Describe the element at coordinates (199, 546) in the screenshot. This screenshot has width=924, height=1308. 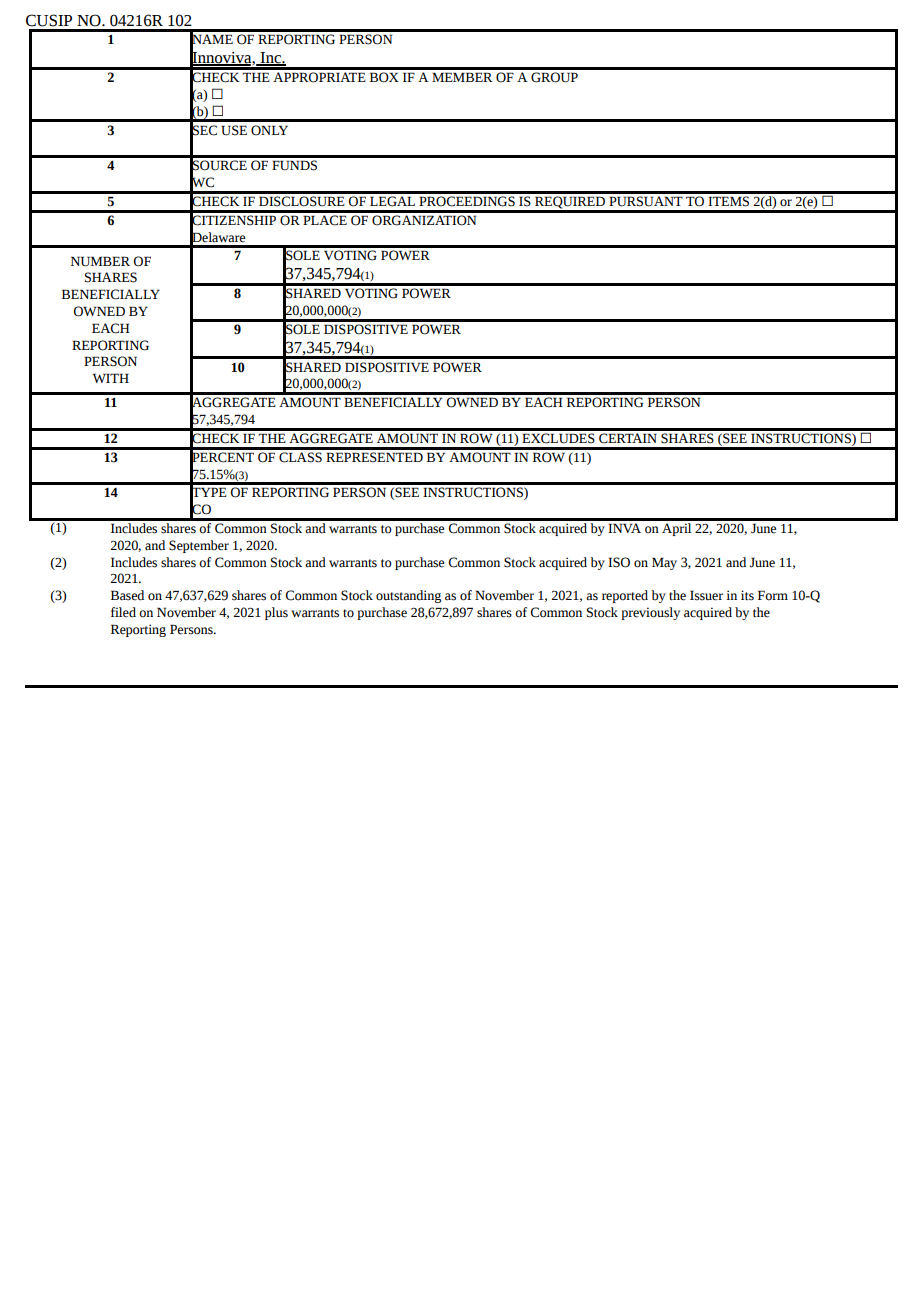
I see `September` at that location.
